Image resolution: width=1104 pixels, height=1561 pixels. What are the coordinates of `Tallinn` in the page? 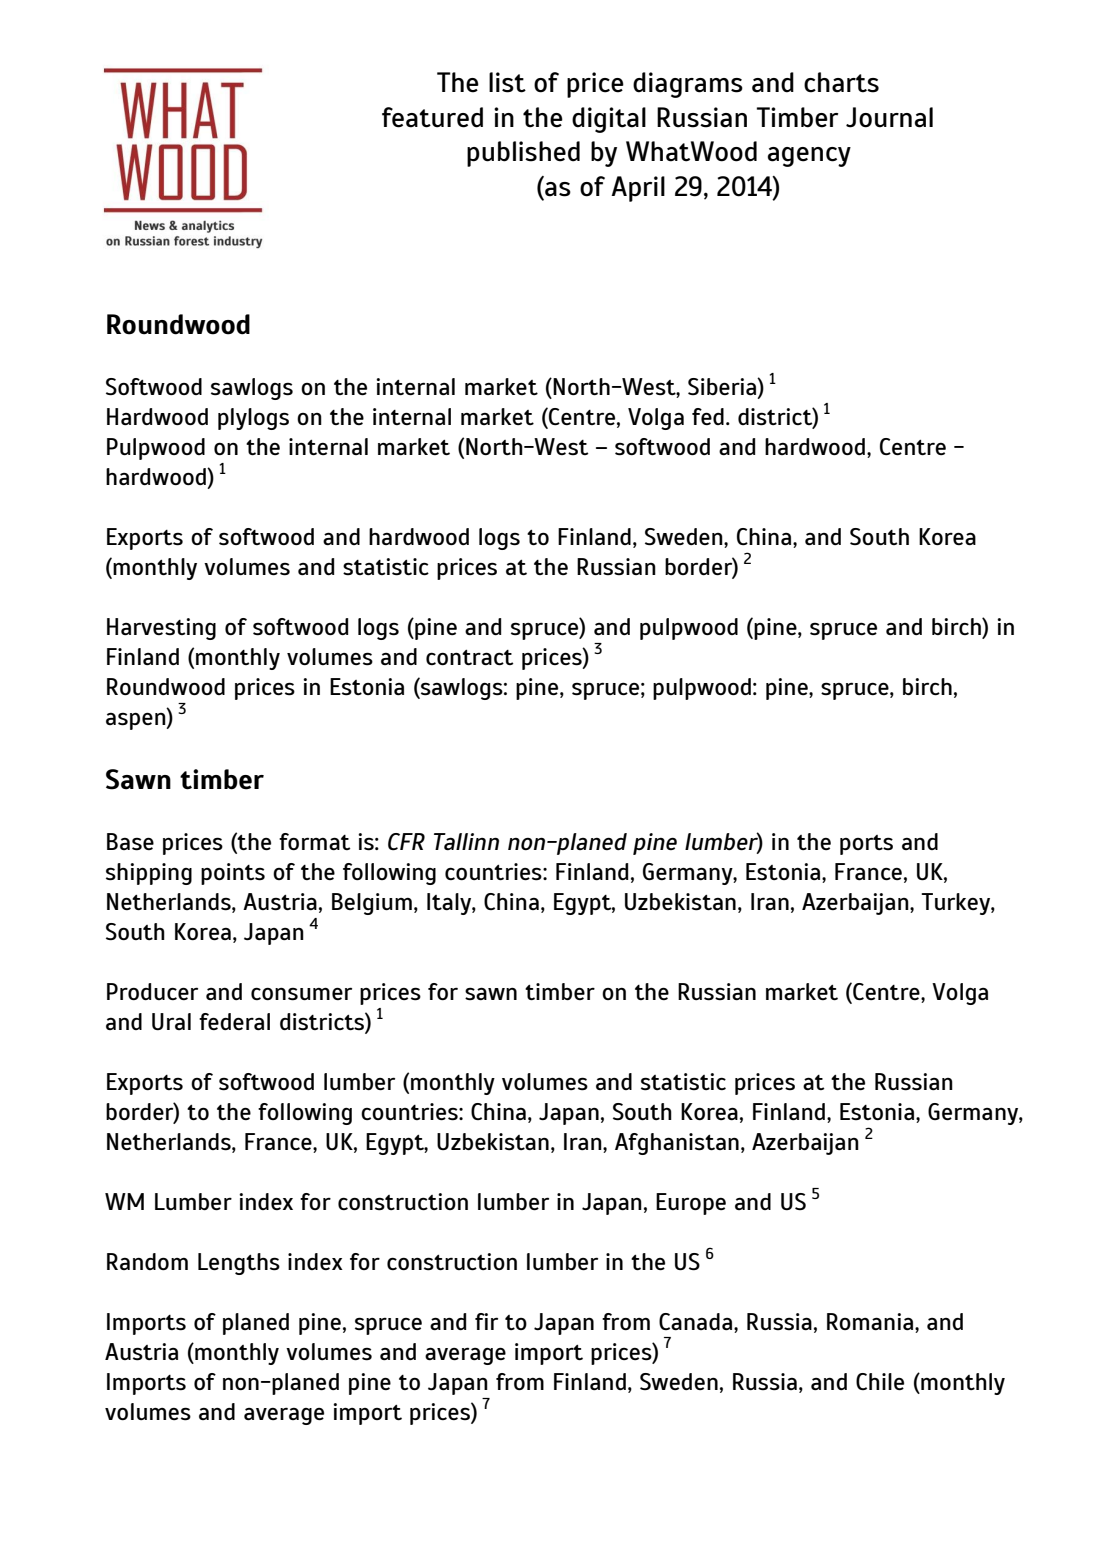 It's located at (466, 841).
